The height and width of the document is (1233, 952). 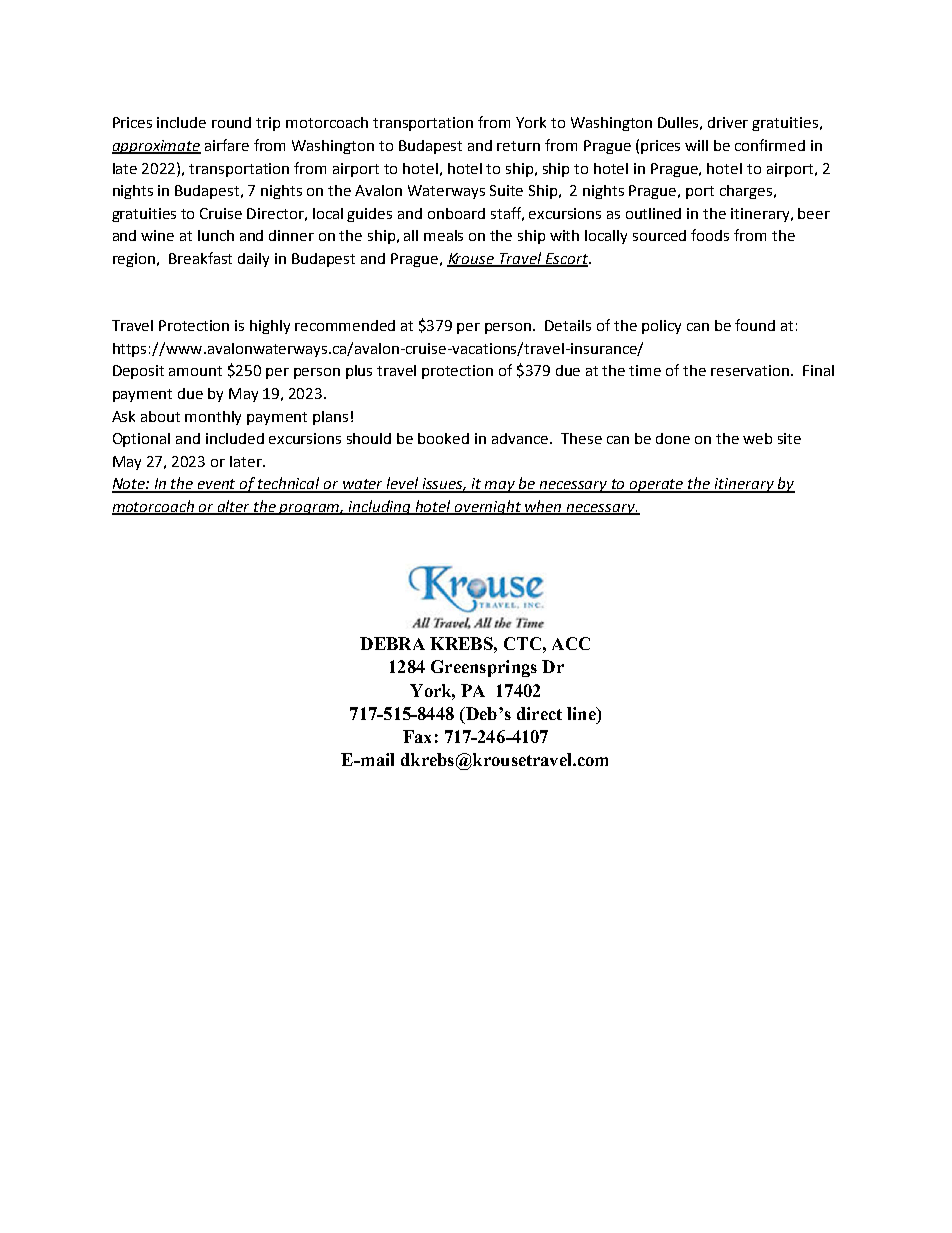 I want to click on Fax, so click(x=417, y=736).
